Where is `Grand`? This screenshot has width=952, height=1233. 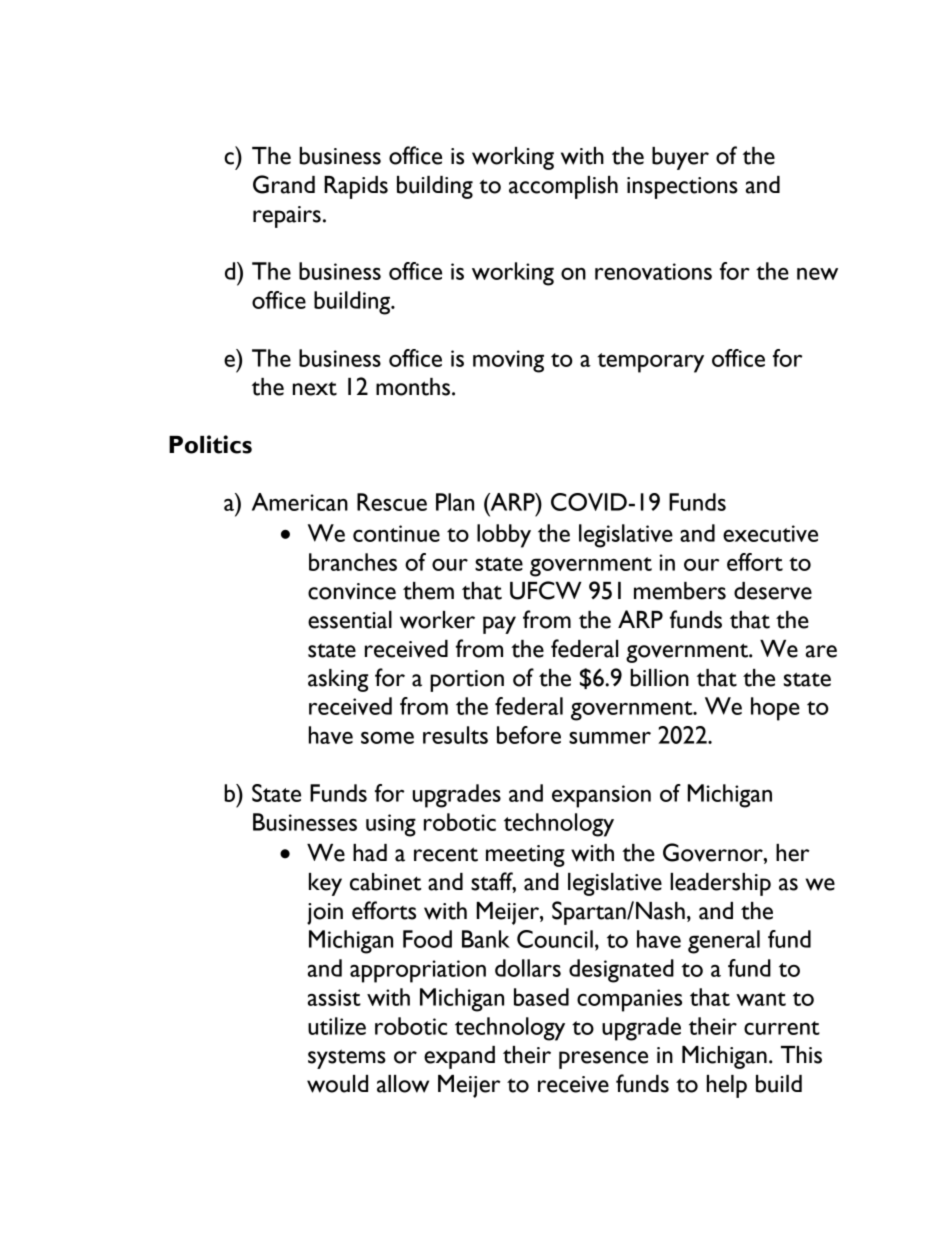 Grand is located at coordinates (284, 184).
